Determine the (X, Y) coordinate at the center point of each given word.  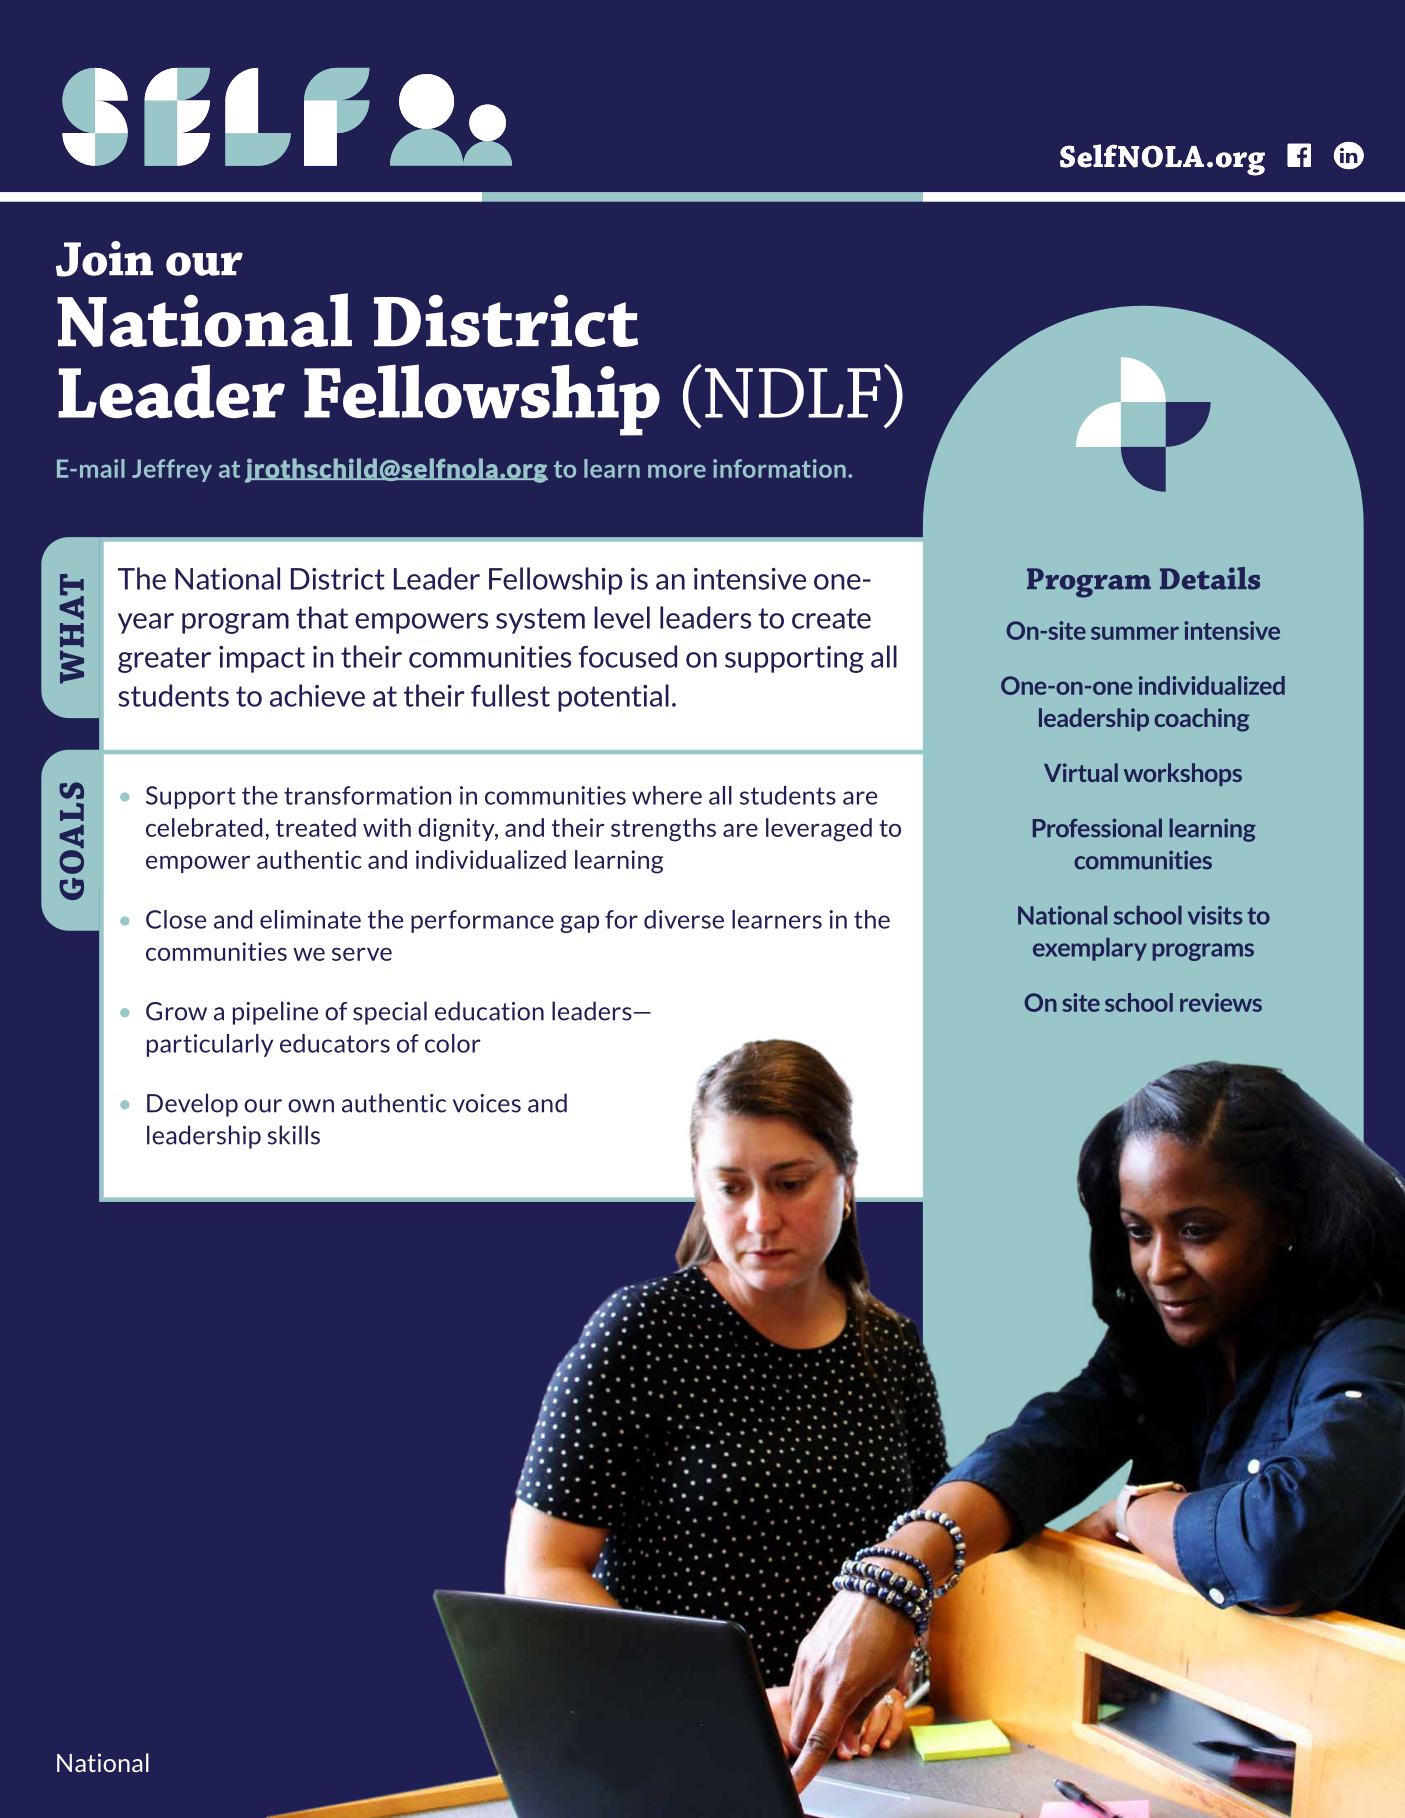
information (779, 468)
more (677, 471)
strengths (663, 830)
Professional (1097, 828)
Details (1210, 578)
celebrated (204, 827)
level (622, 617)
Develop (192, 1105)
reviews (1221, 1002)
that (322, 617)
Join (104, 259)
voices (487, 1103)
